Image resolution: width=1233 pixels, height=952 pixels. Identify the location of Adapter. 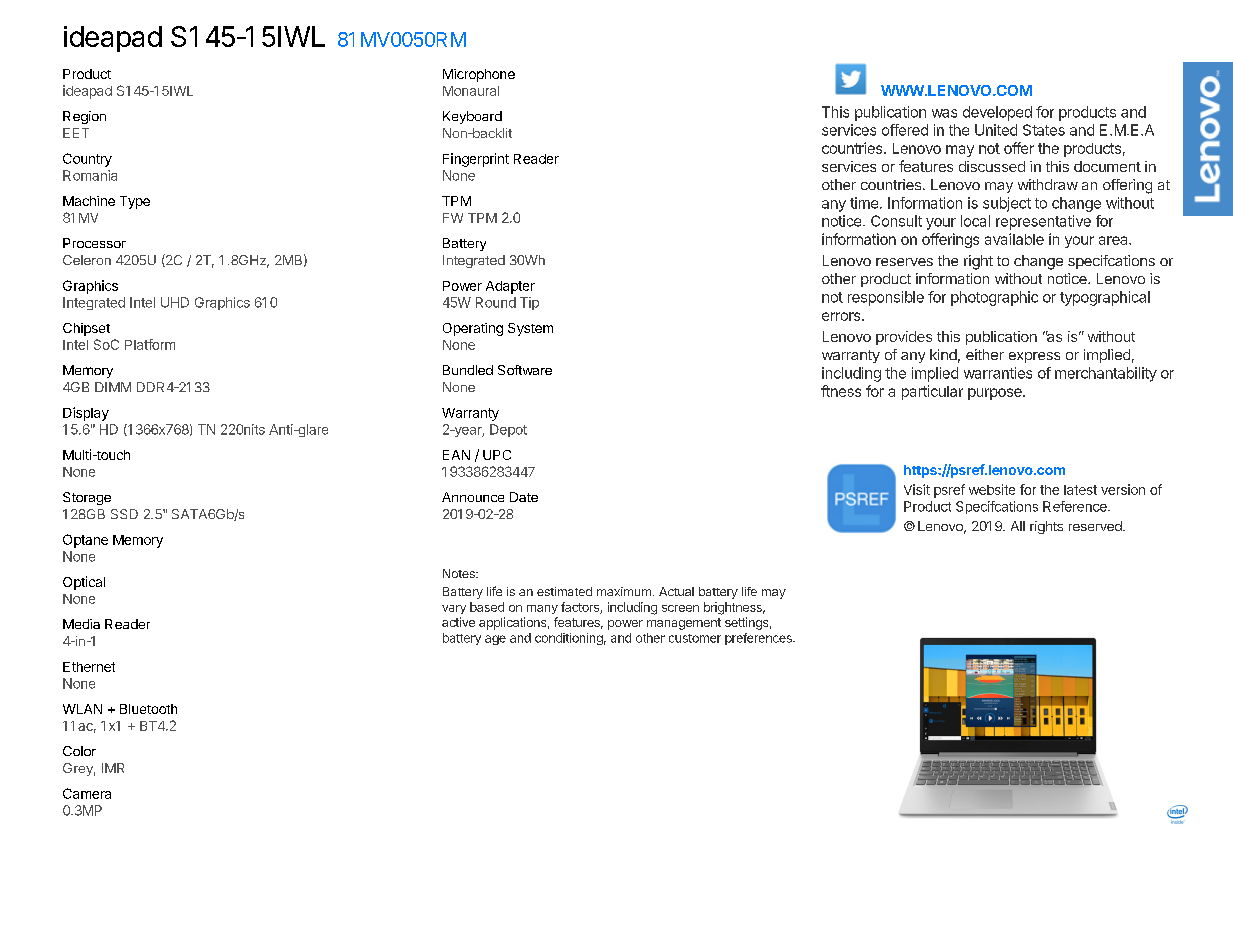
(510, 287).
